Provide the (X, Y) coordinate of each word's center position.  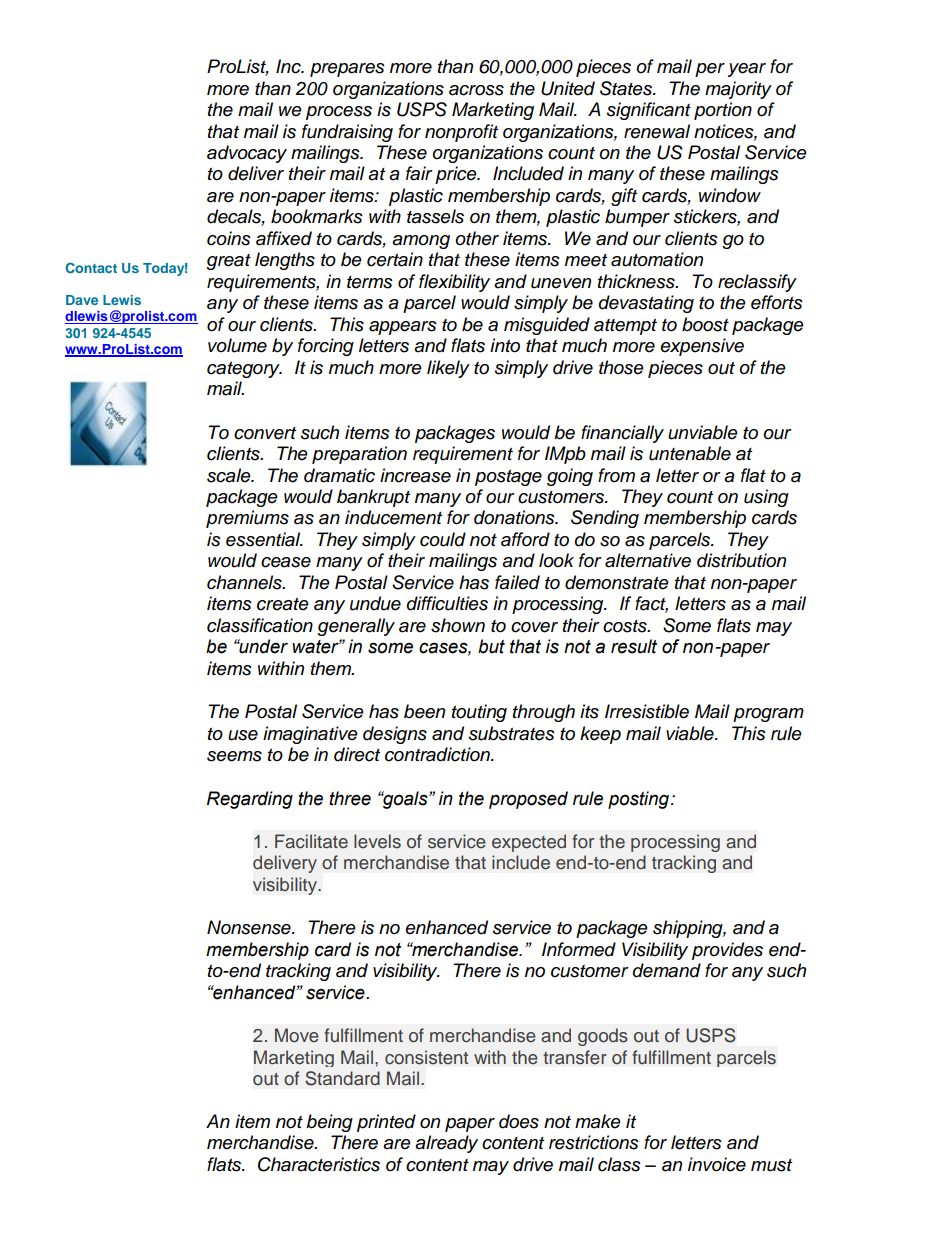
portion (723, 111)
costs (626, 626)
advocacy (247, 154)
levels (377, 841)
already (446, 1144)
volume (237, 345)
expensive (702, 347)
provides (727, 951)
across (476, 90)
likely (448, 369)
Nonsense (250, 927)
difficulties (447, 603)
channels (245, 582)
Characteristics (319, 1164)
